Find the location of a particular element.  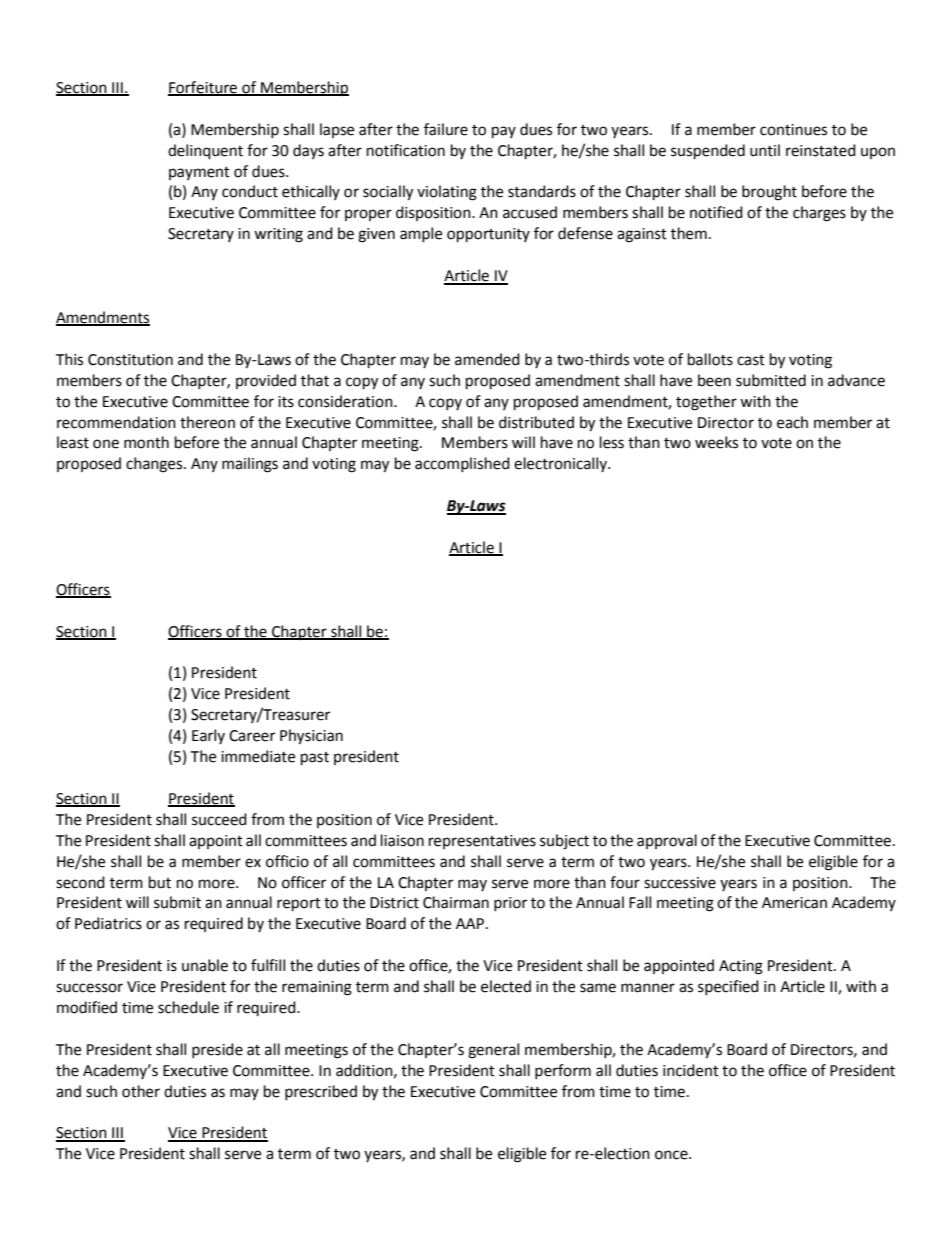

representatives is located at coordinates (482, 842).
